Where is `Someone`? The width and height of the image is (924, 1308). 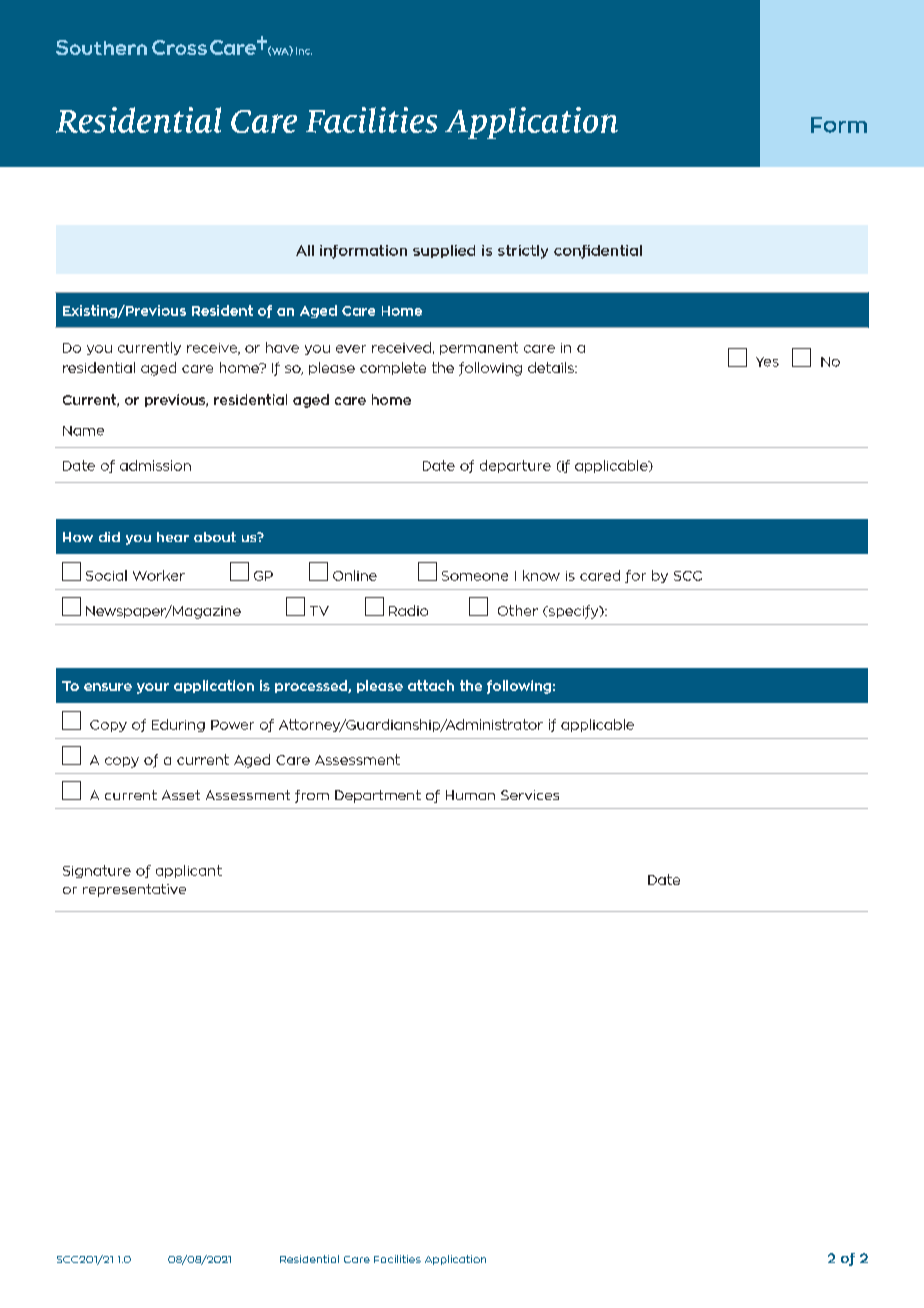 Someone is located at coordinates (475, 576).
